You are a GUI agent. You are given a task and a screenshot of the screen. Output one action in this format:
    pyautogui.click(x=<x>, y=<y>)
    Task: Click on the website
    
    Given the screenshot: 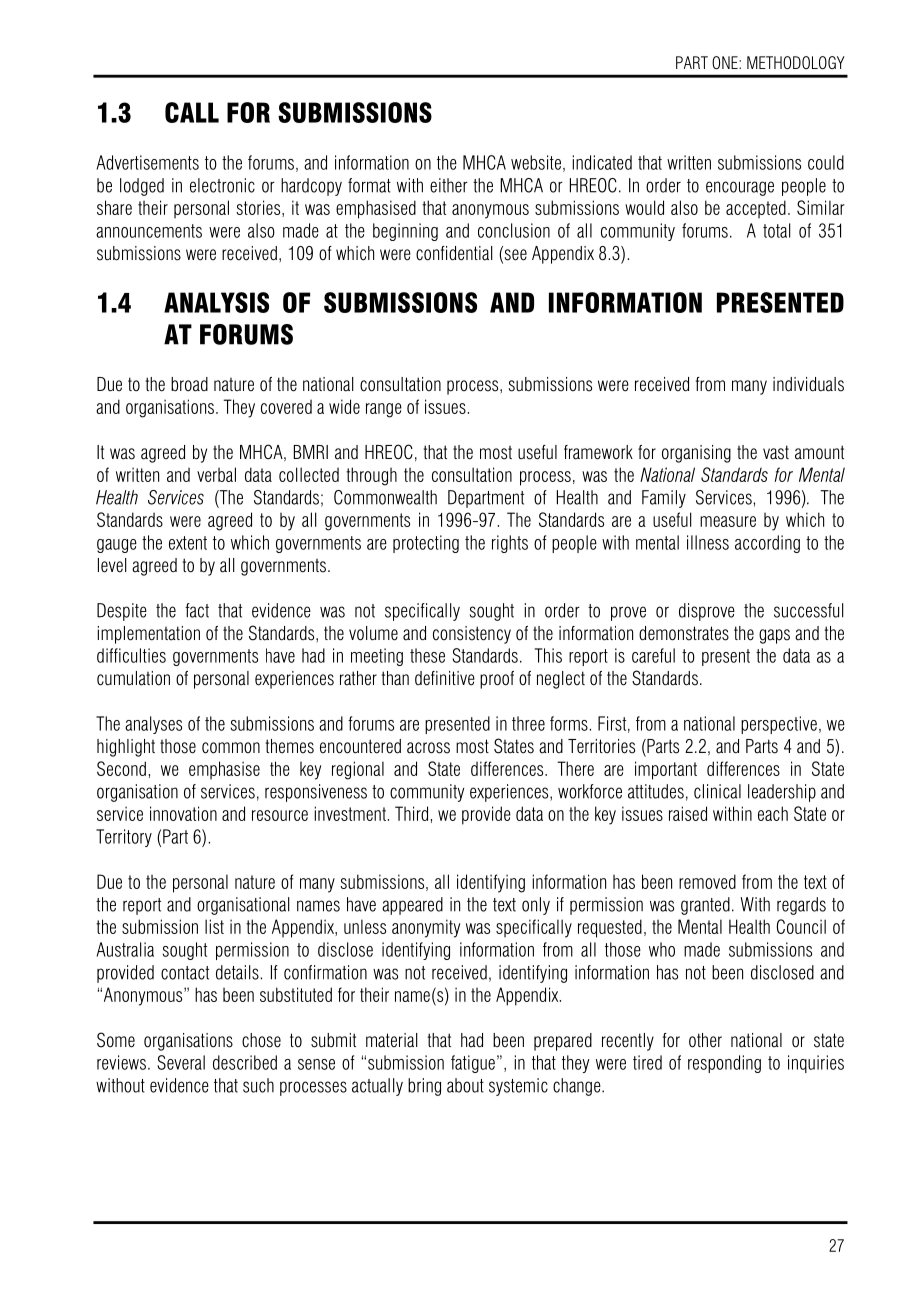 What is the action you would take?
    pyautogui.click(x=536, y=162)
